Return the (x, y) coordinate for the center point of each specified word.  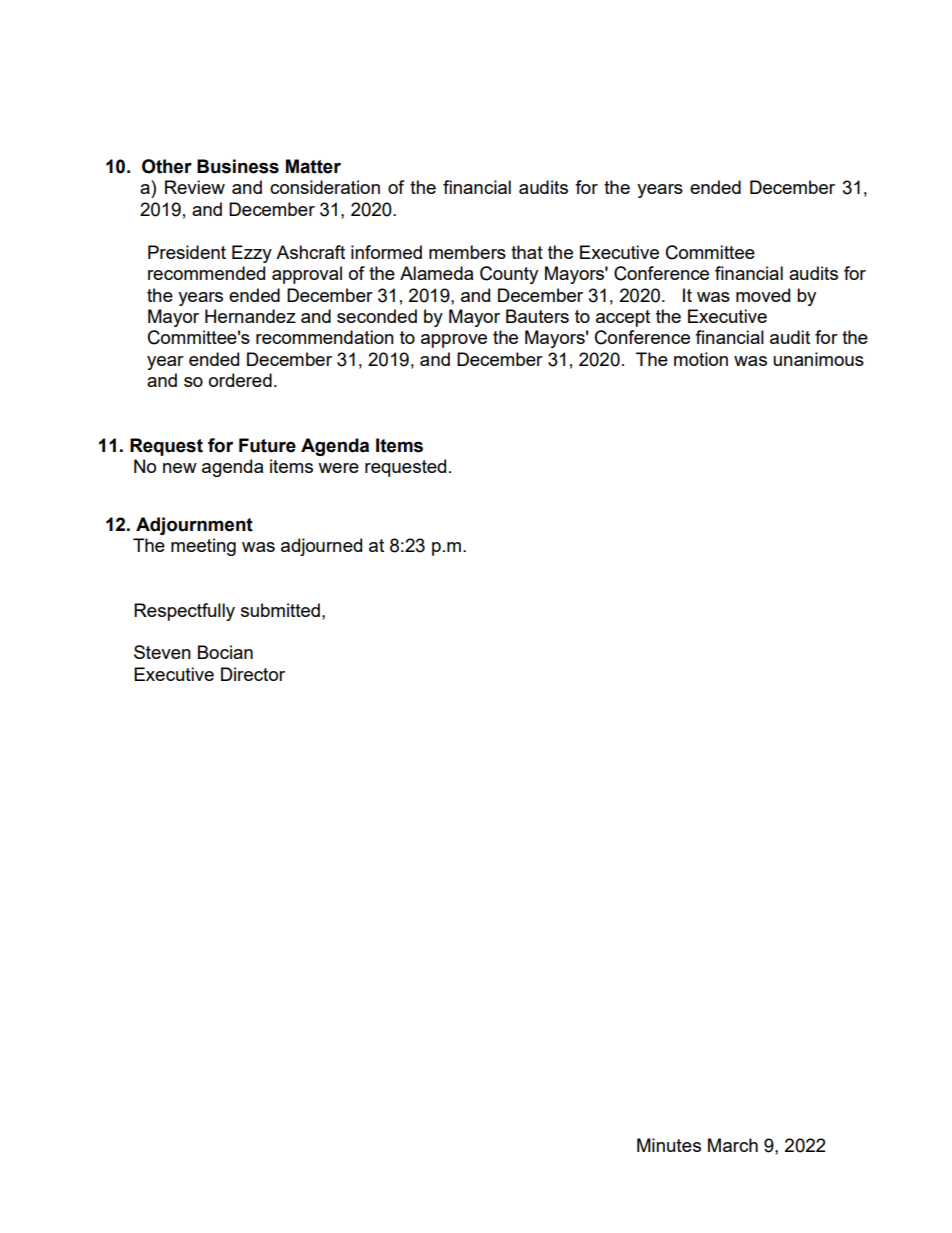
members (467, 252)
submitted (280, 610)
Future (267, 445)
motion (701, 359)
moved (763, 295)
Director (253, 674)
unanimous (818, 359)
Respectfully (184, 612)
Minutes (669, 1145)
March (733, 1145)
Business (238, 166)
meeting (203, 547)
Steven (162, 652)
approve (454, 341)
